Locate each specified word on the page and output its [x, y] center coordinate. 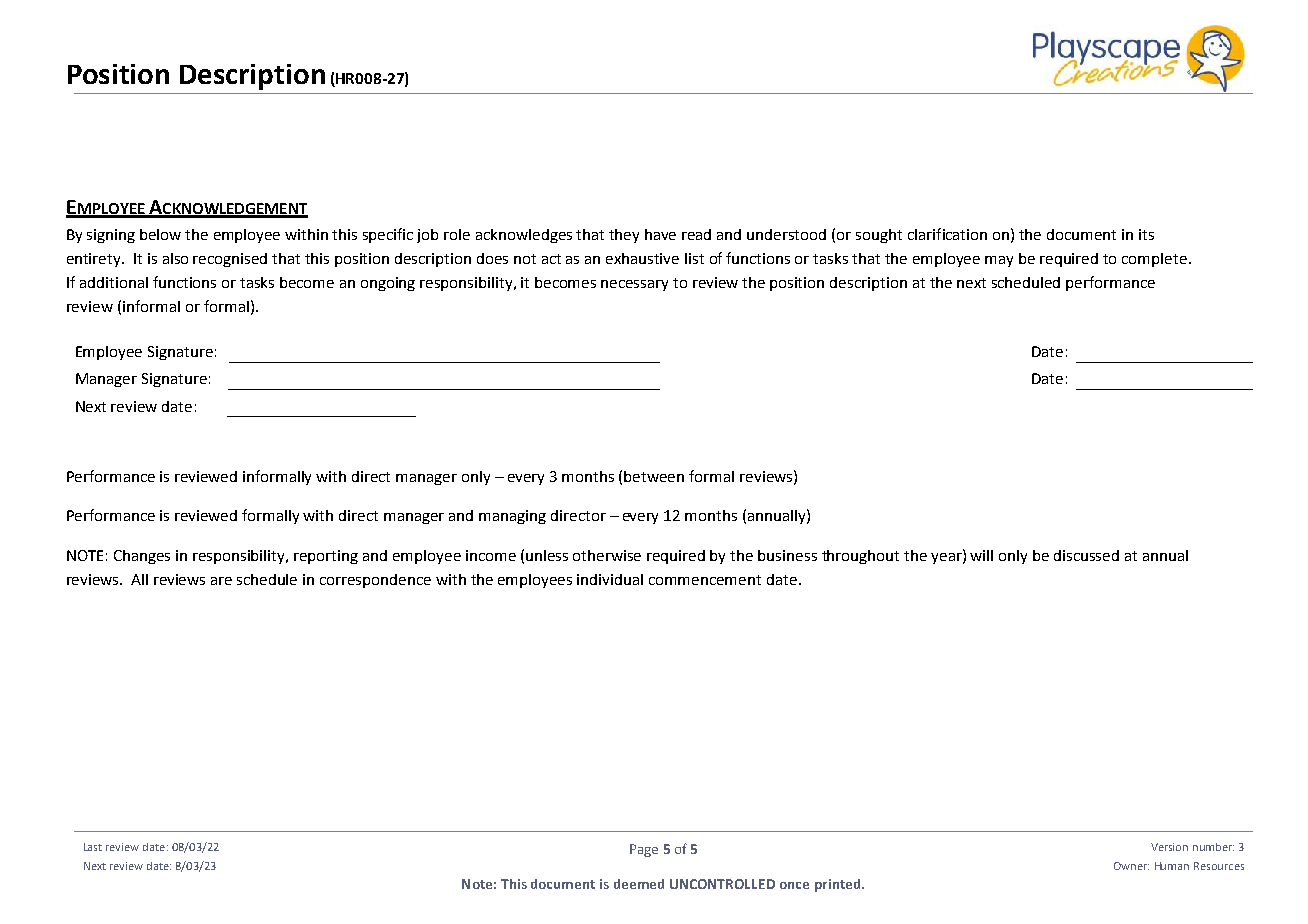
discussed [1086, 555]
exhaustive [642, 258]
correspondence [375, 581]
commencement [705, 580]
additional [114, 282]
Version [1169, 847]
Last [93, 847]
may [999, 261]
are [221, 581]
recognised [230, 260]
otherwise [607, 555]
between [654, 476]
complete [1154, 260]
